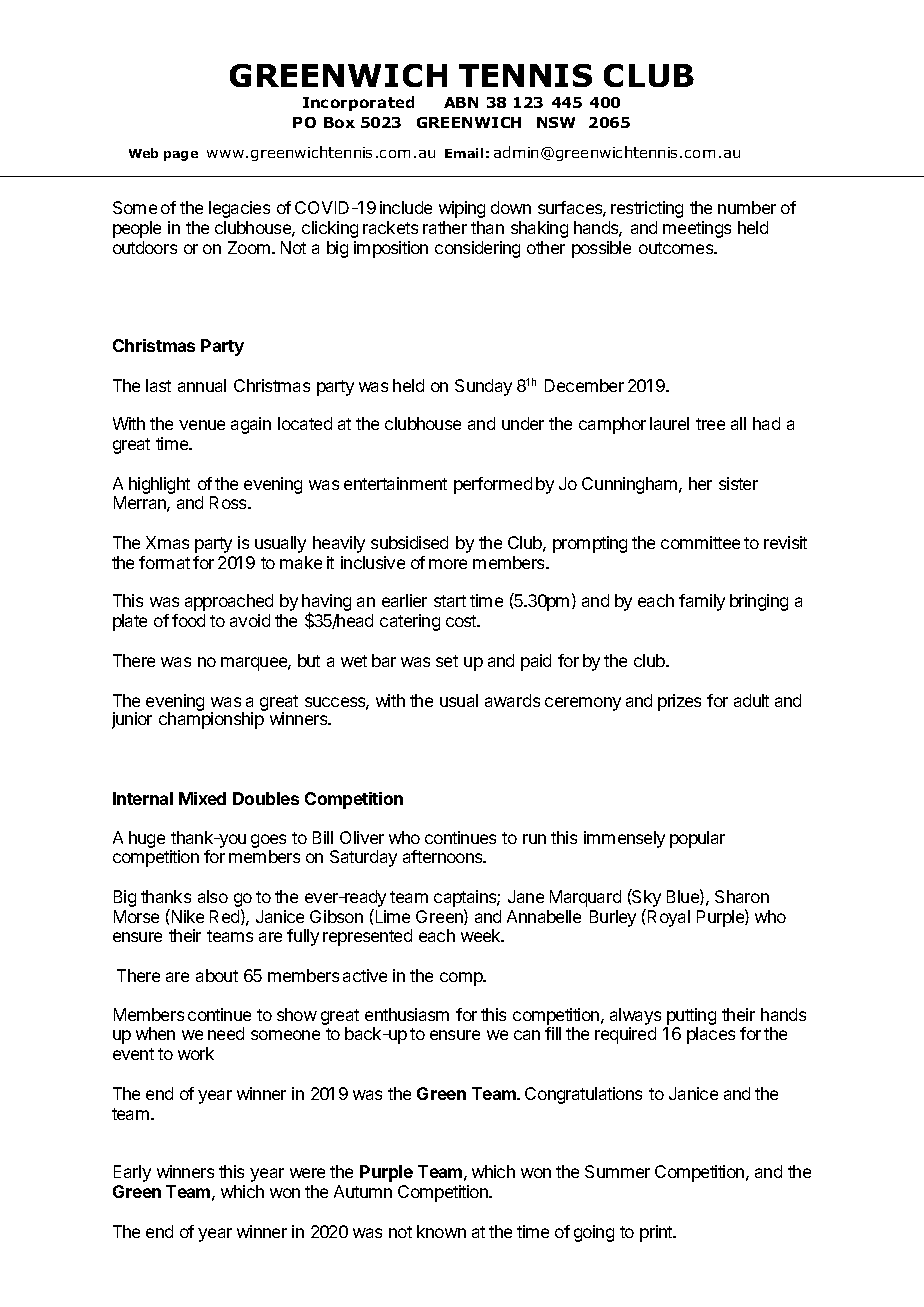 The height and width of the screenshot is (1307, 924). What do you see at coordinates (464, 153) in the screenshot?
I see `Email` at bounding box center [464, 153].
